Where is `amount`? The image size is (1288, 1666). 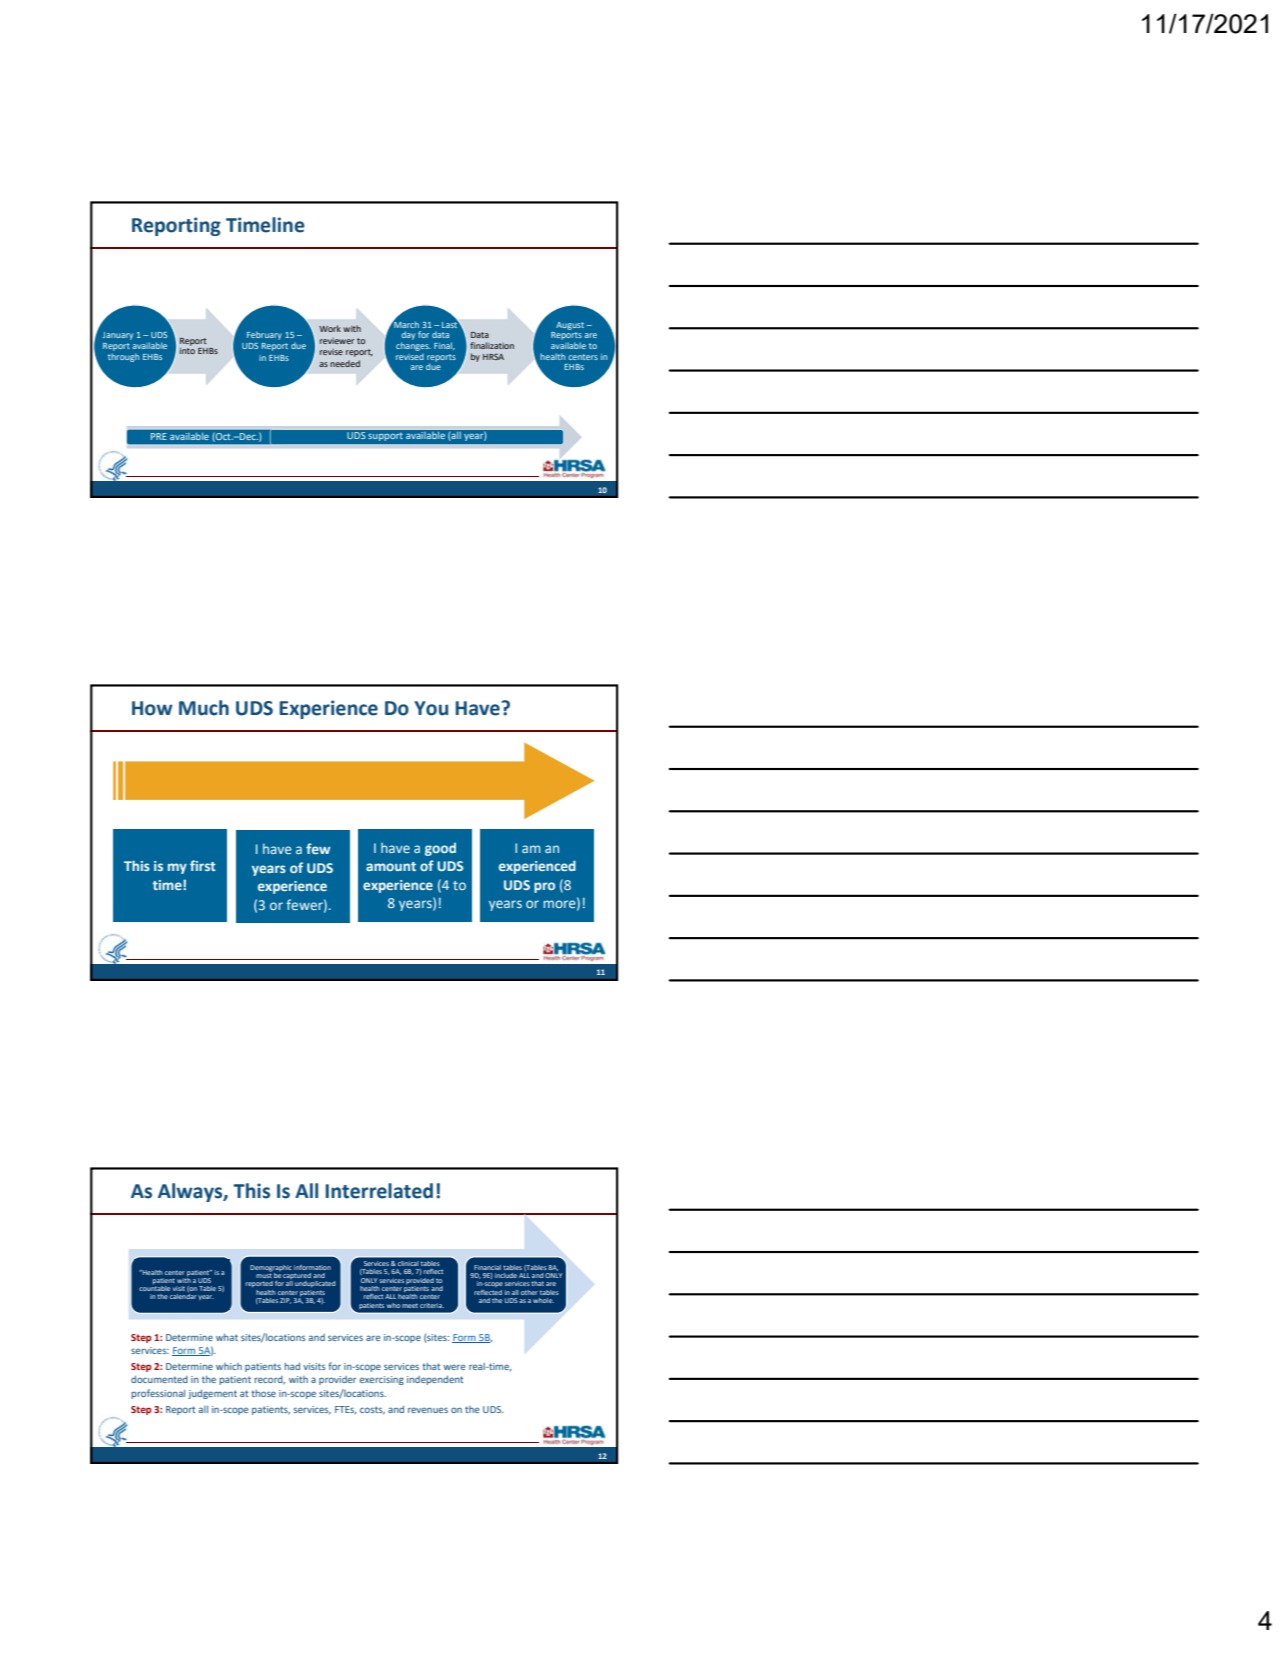 amount is located at coordinates (391, 866).
